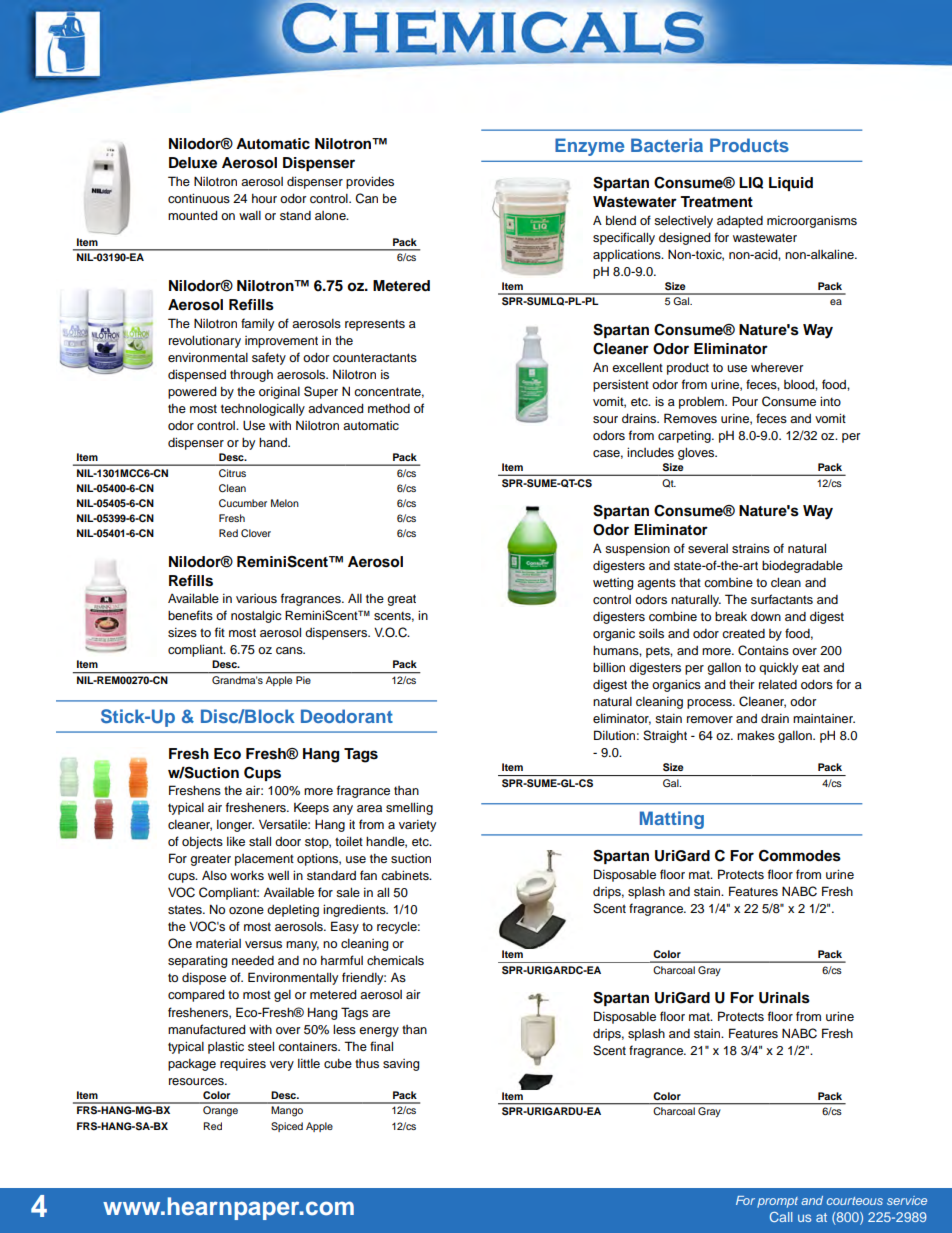  What do you see at coordinates (303, 680) in the page?
I see `Pie` at bounding box center [303, 680].
